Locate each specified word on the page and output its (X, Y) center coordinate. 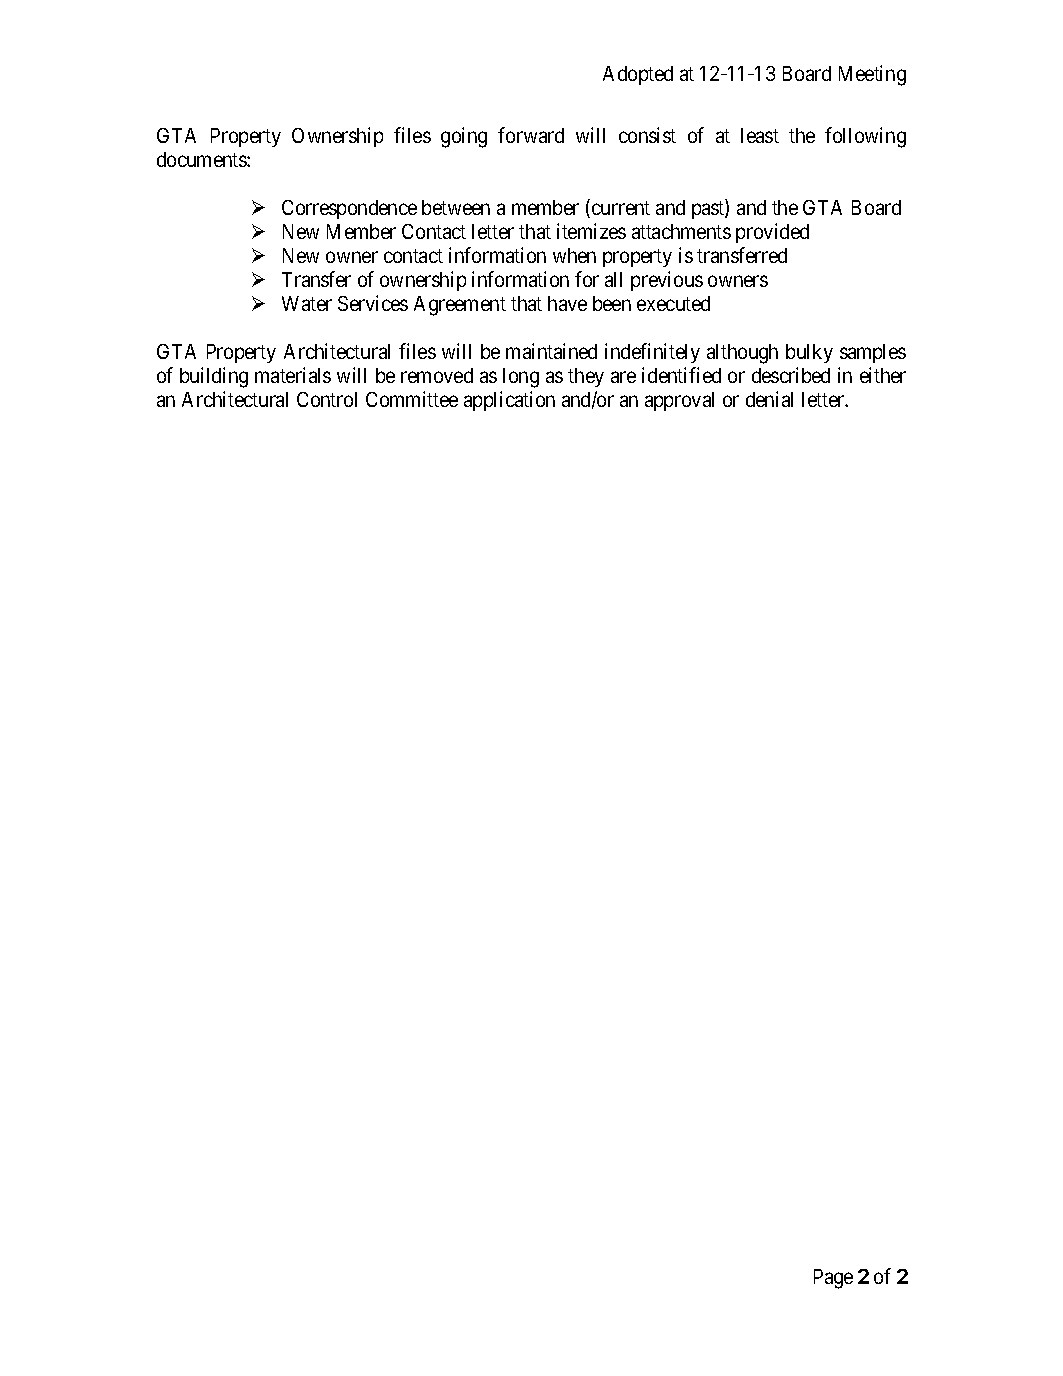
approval (679, 401)
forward (531, 135)
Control (327, 399)
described (791, 375)
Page (833, 1279)
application (509, 401)
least (760, 135)
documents (202, 159)
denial (769, 399)
